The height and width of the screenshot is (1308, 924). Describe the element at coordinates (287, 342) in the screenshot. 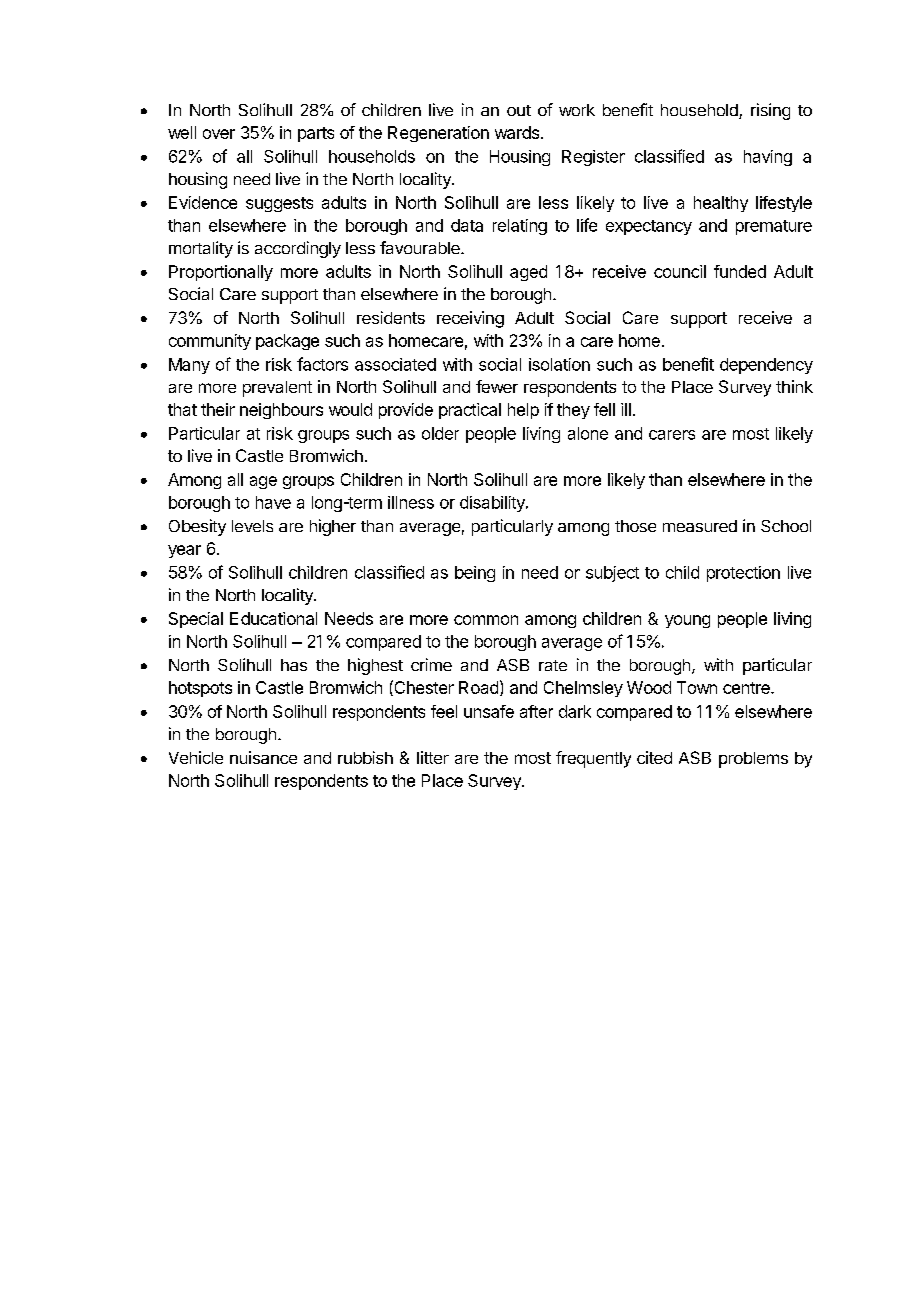

I see `package` at that location.
